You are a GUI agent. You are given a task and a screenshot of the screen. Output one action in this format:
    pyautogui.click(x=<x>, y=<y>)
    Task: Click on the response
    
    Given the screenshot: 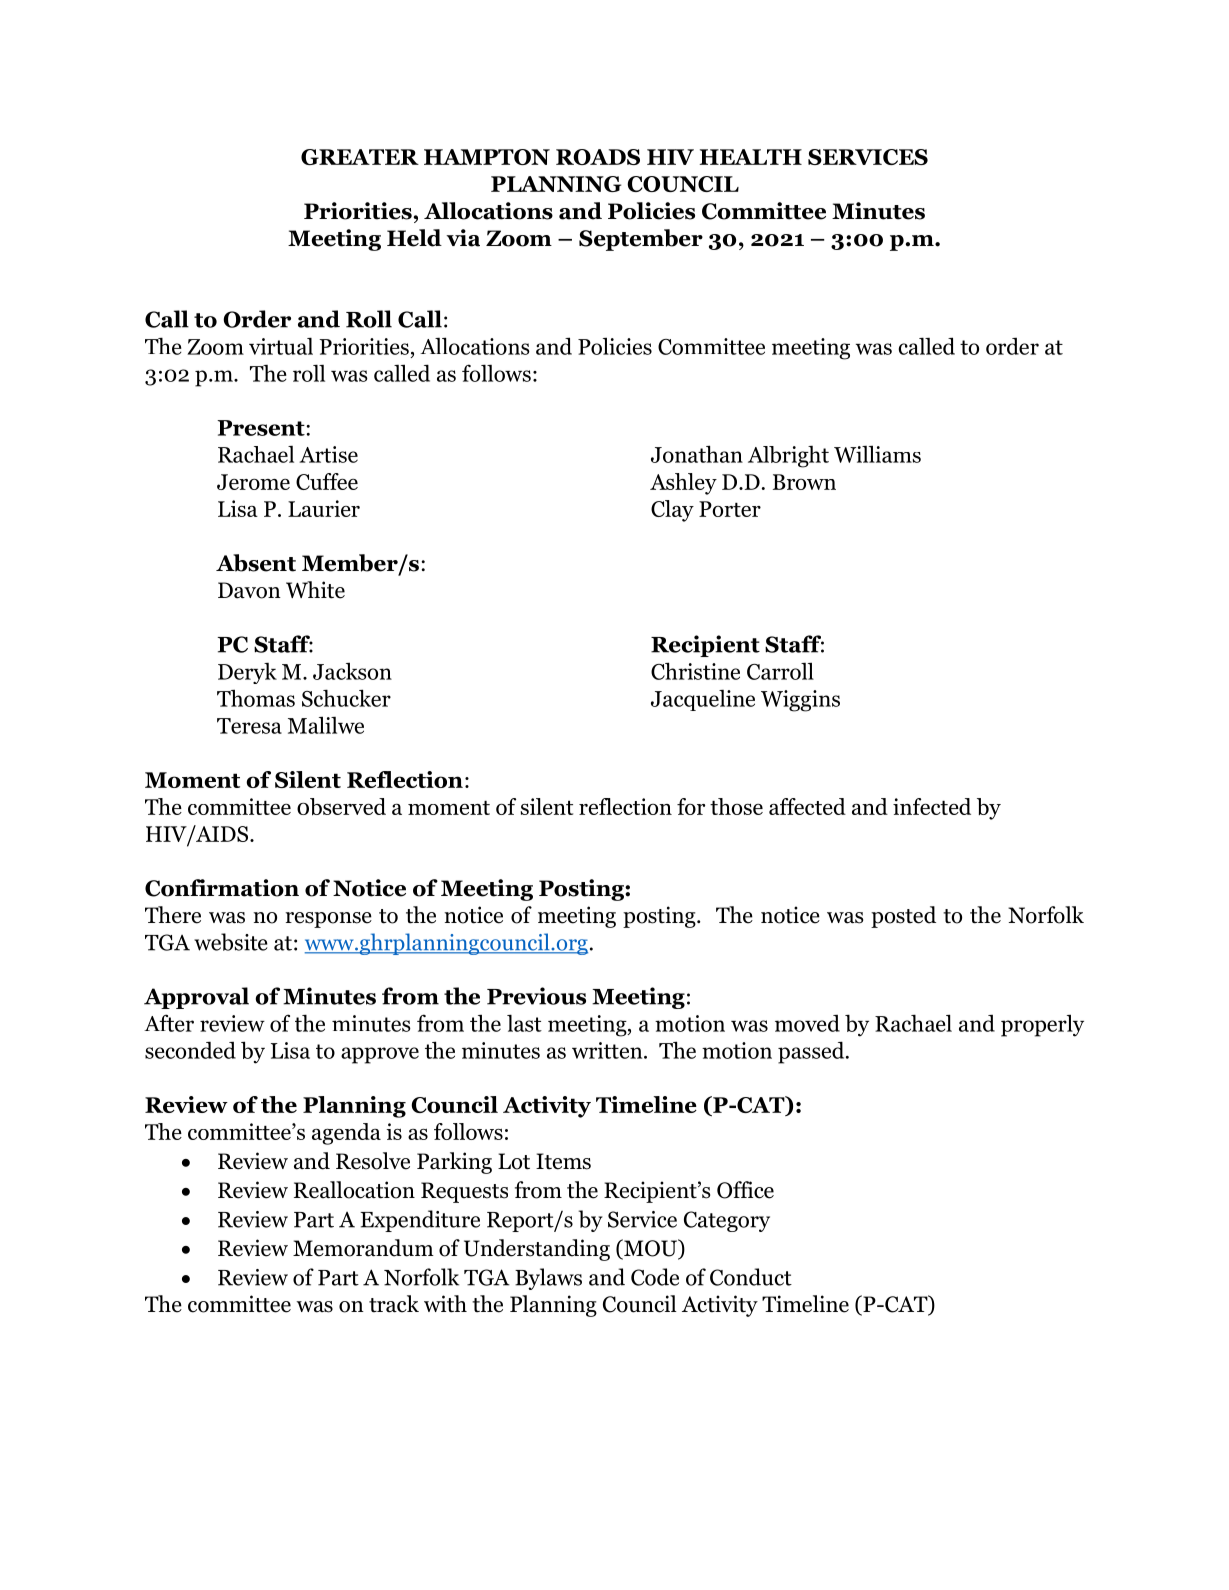 What is the action you would take?
    pyautogui.click(x=328, y=920)
